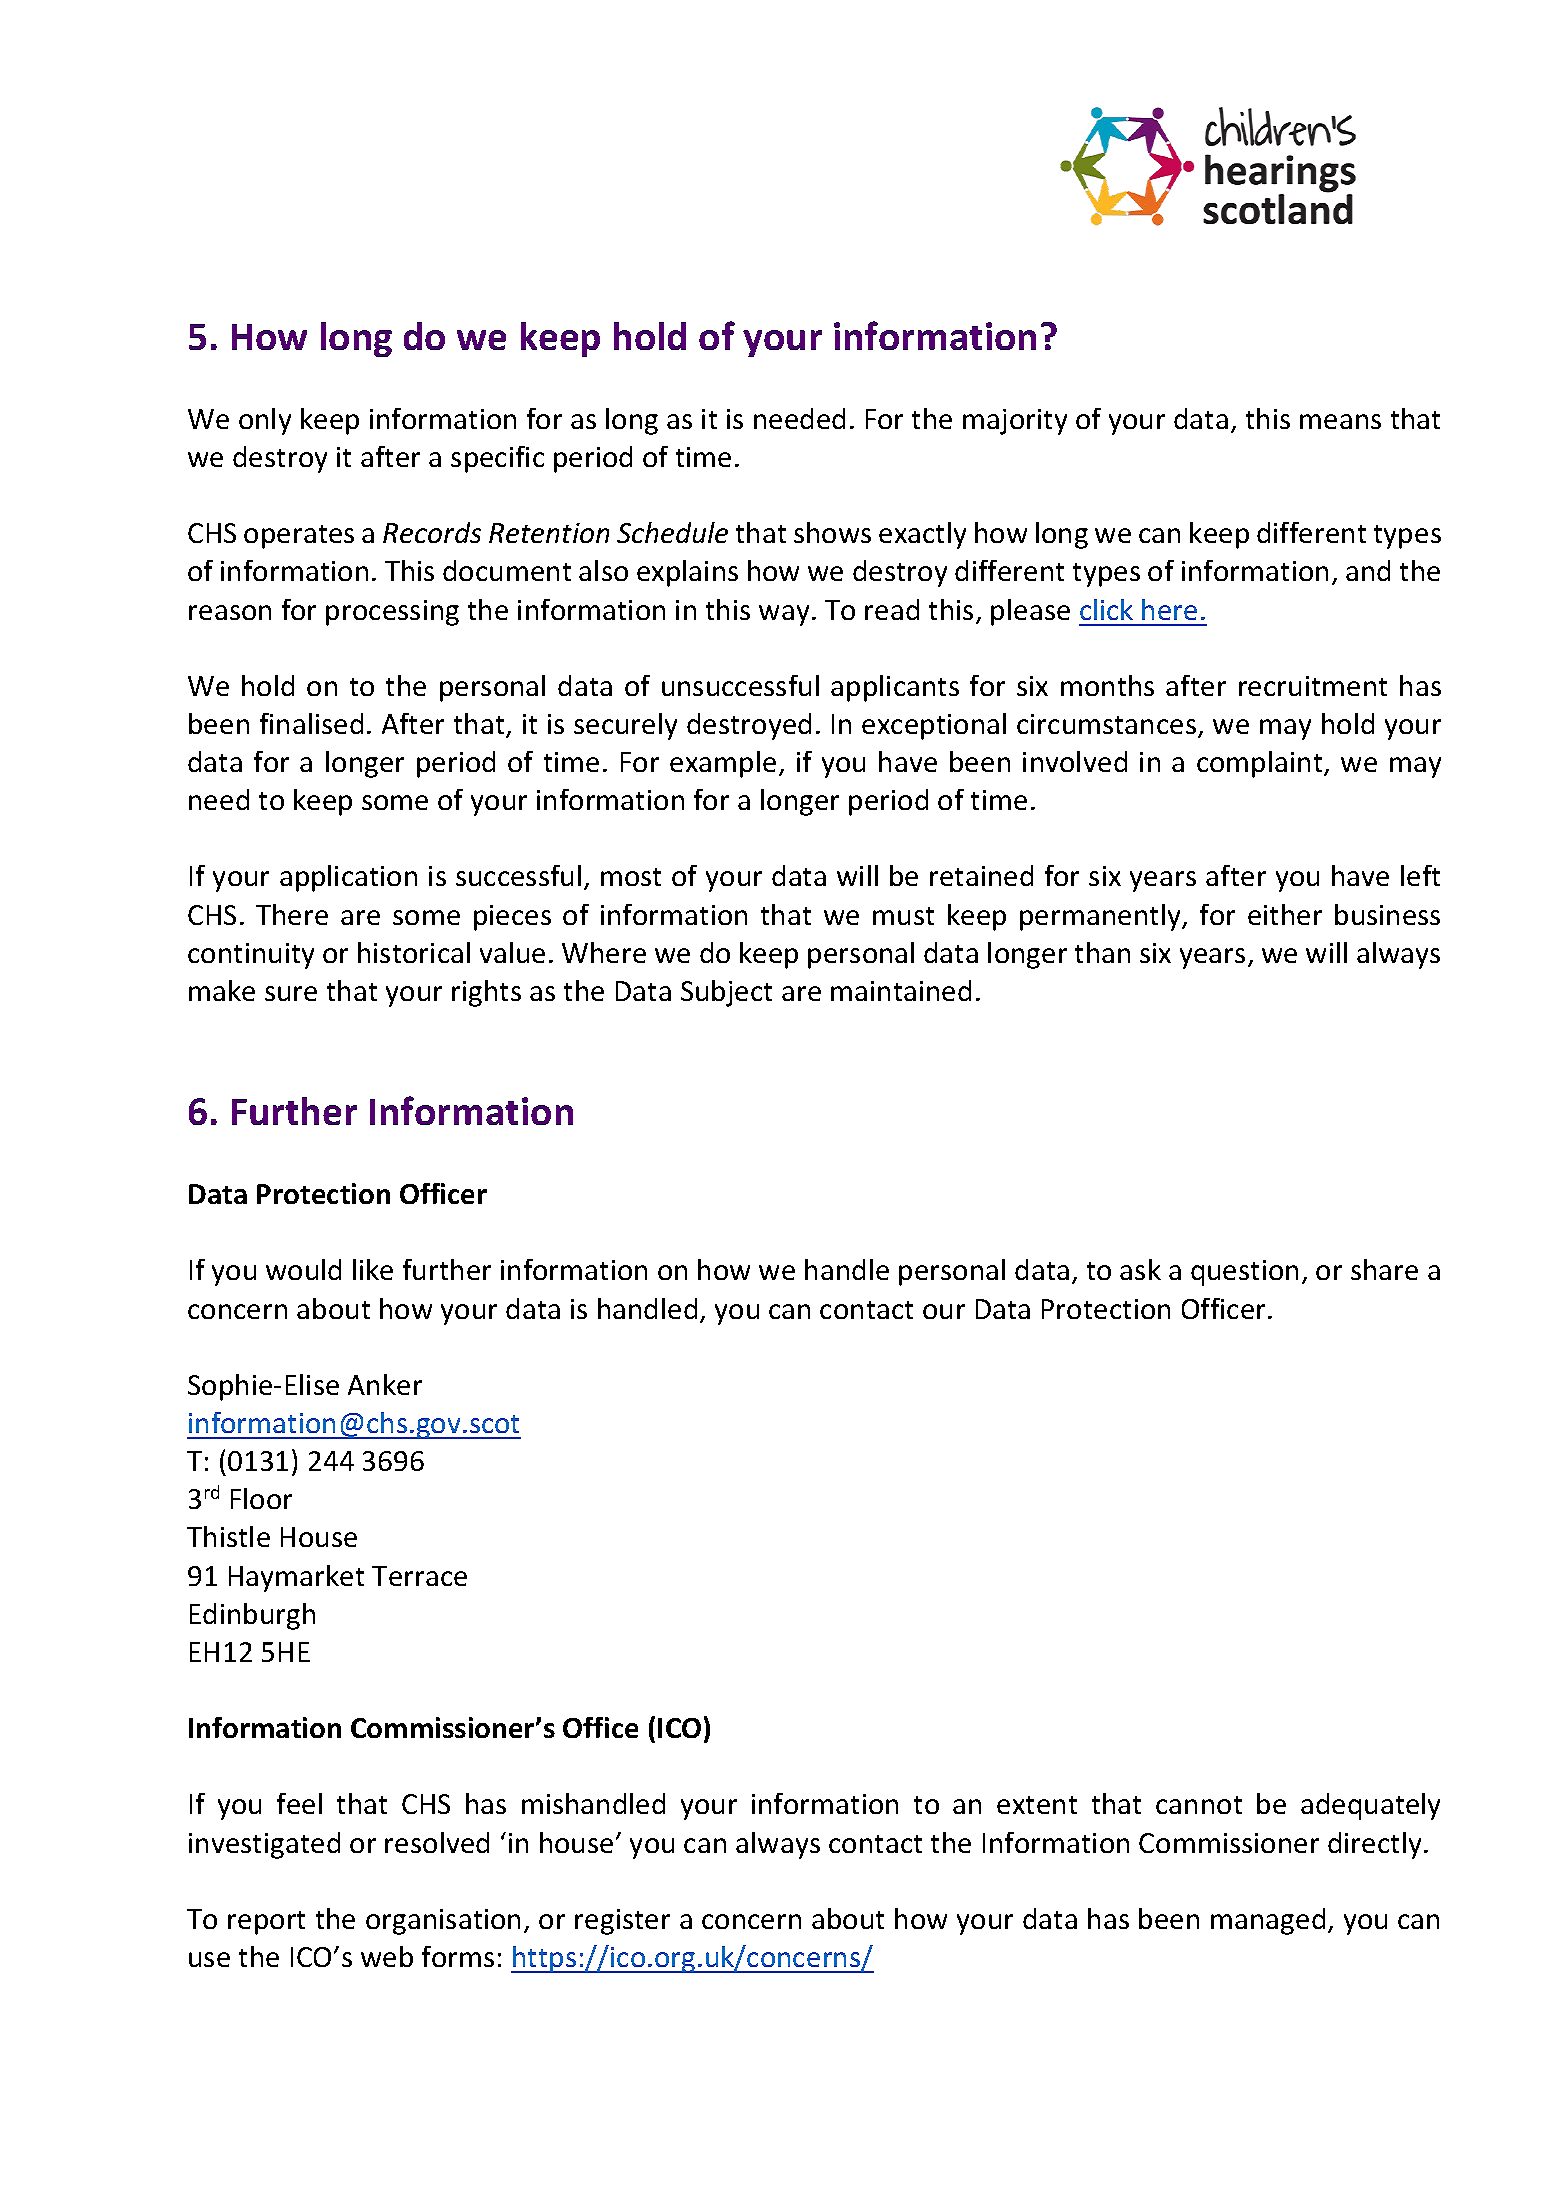 The height and width of the page is (2192, 1550). I want to click on complaint, so click(1261, 764).
